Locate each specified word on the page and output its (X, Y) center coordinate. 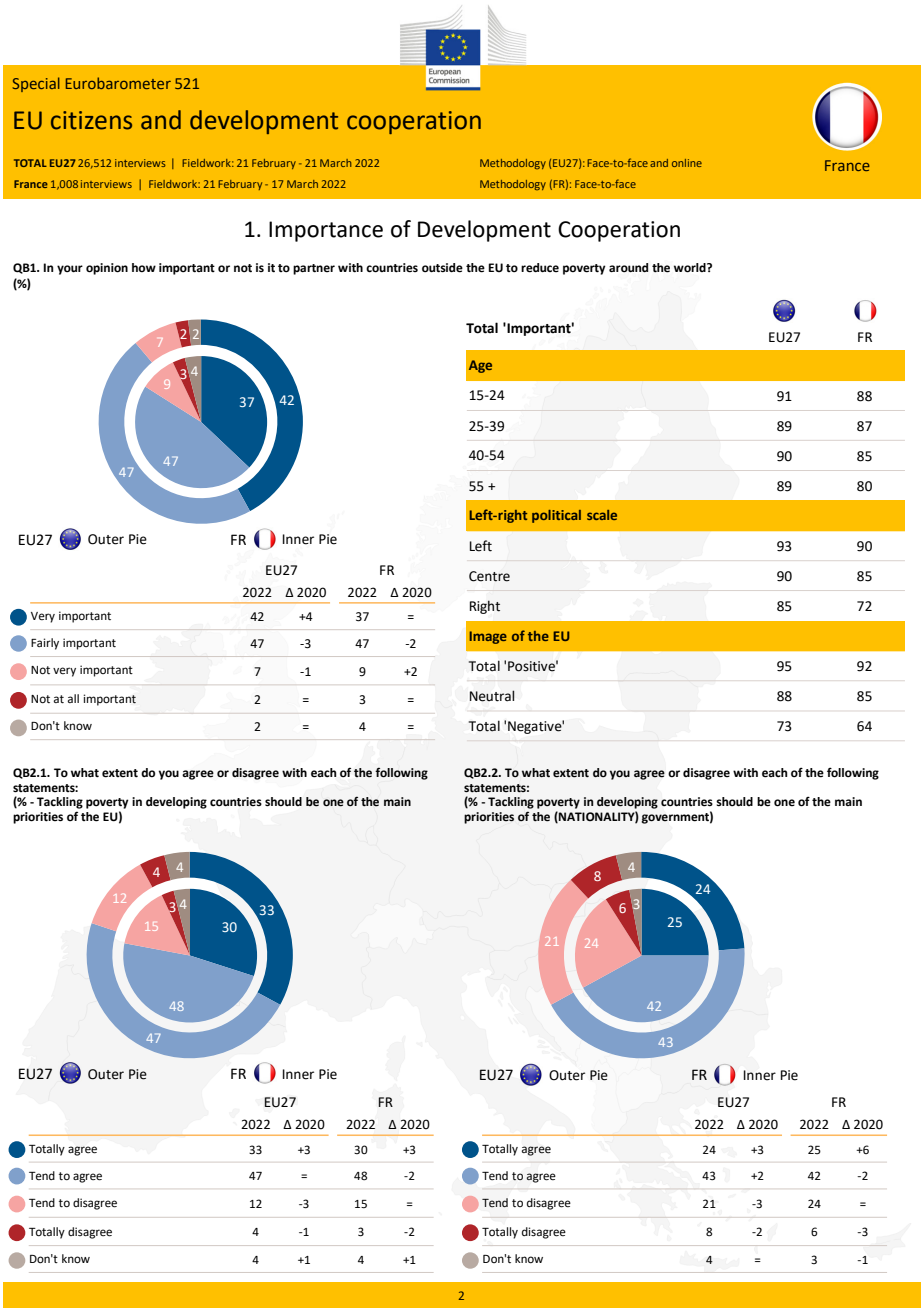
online (687, 163)
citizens (91, 120)
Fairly (45, 644)
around (628, 268)
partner (314, 269)
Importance (326, 231)
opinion (107, 269)
